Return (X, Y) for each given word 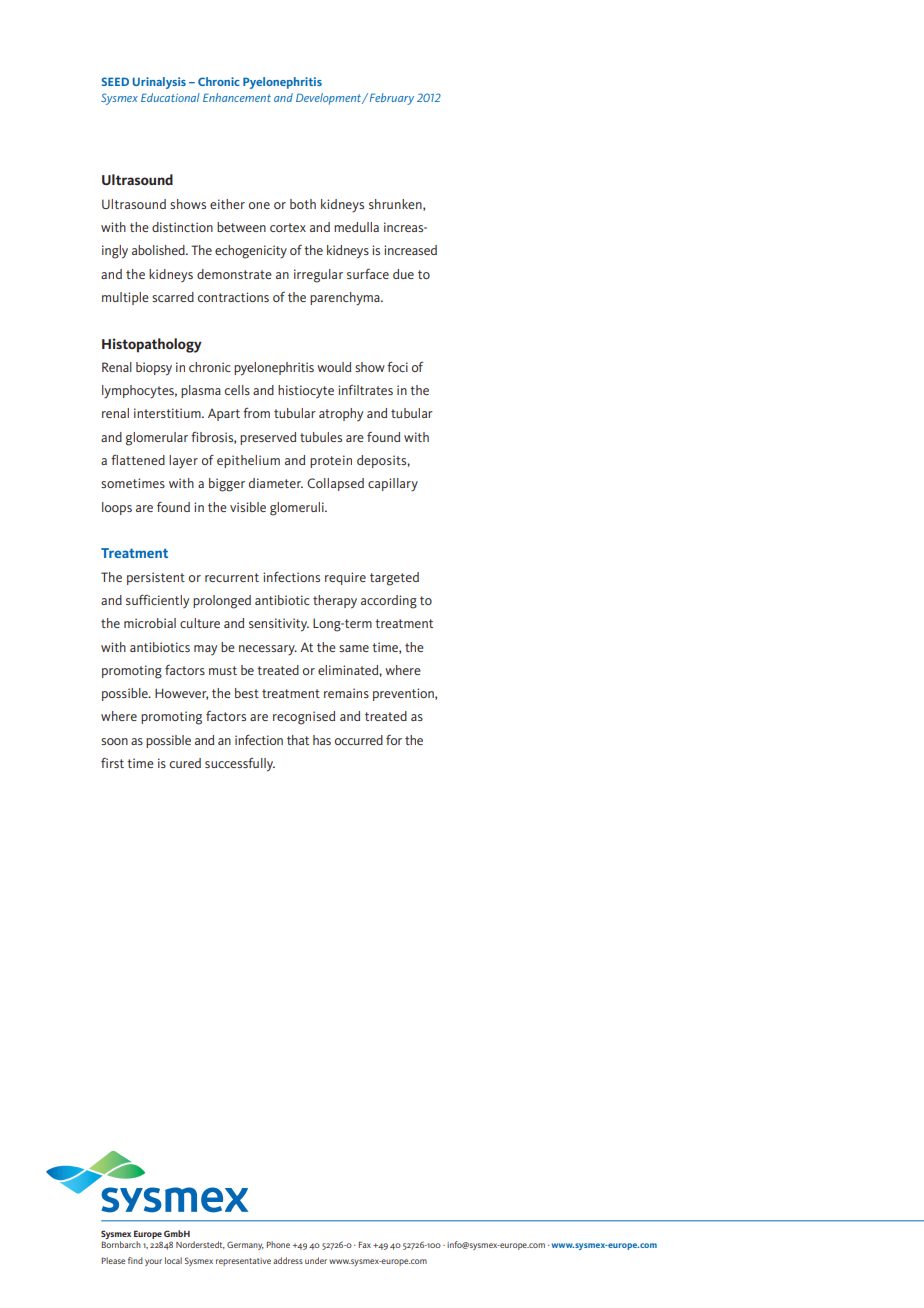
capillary (393, 485)
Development (329, 99)
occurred (359, 740)
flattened (138, 460)
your (153, 1262)
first (112, 763)
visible (248, 507)
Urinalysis (159, 83)
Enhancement (237, 97)
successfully (240, 765)
